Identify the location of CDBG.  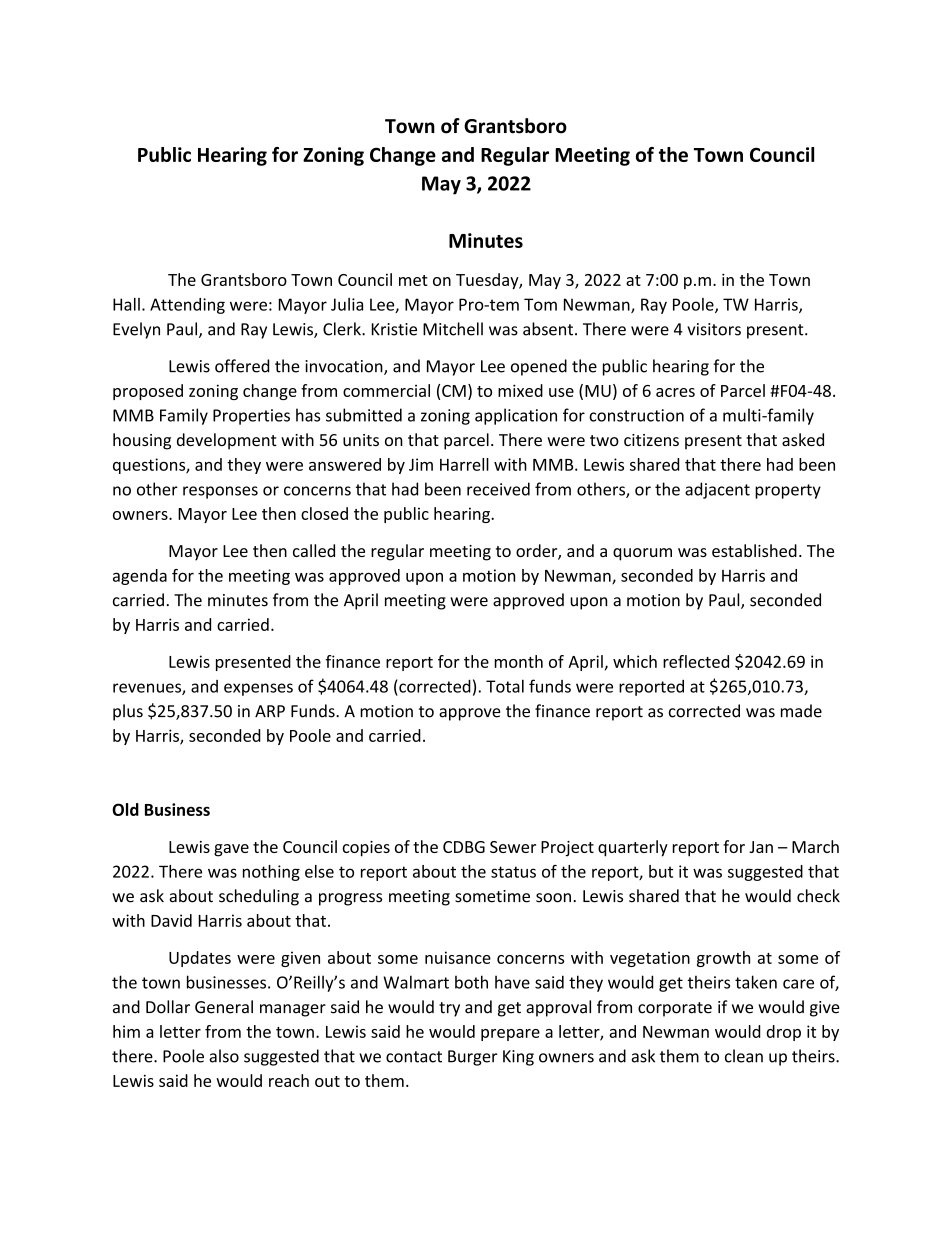
(464, 847).
